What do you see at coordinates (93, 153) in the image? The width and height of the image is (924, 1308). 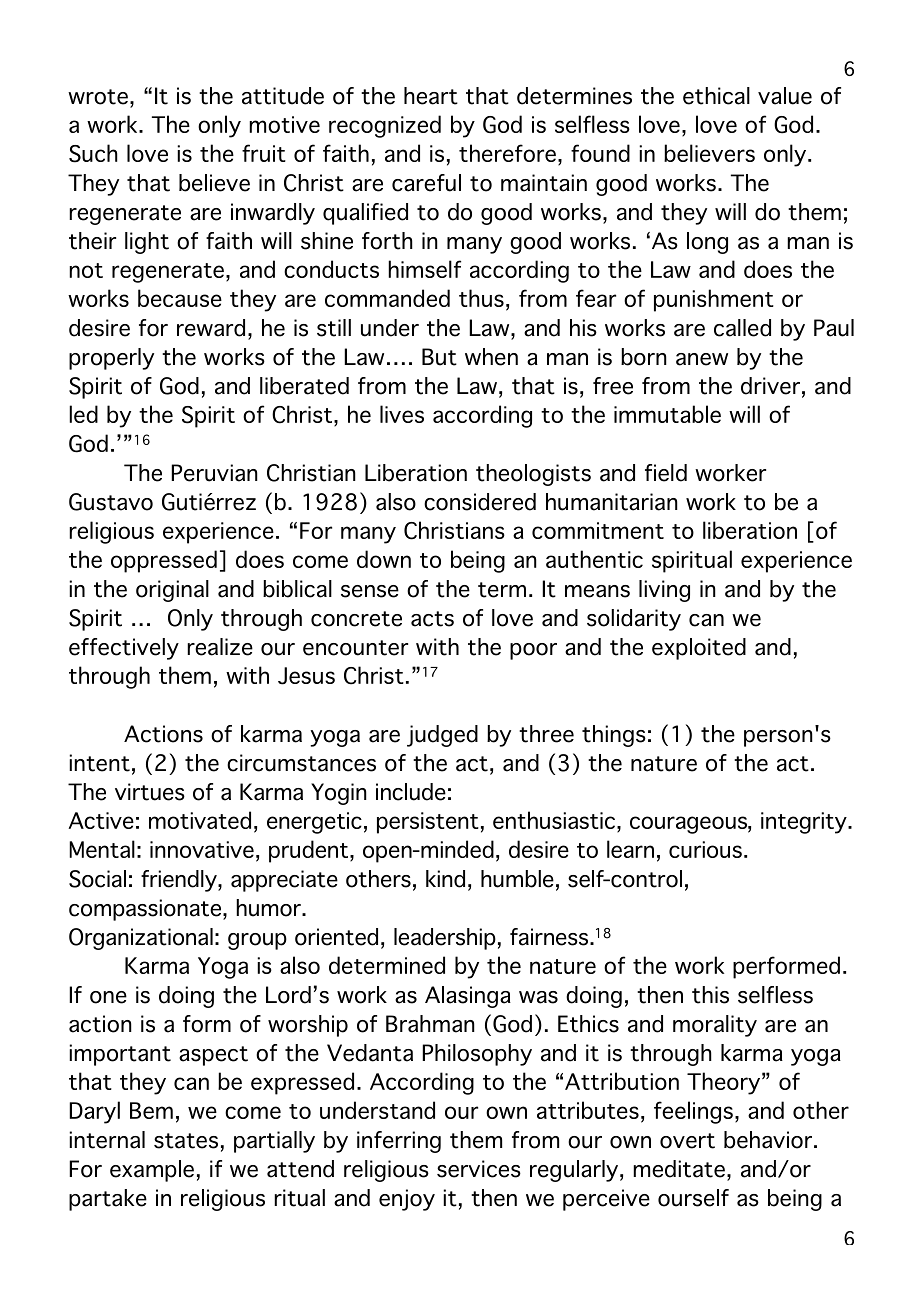 I see `Such` at bounding box center [93, 153].
